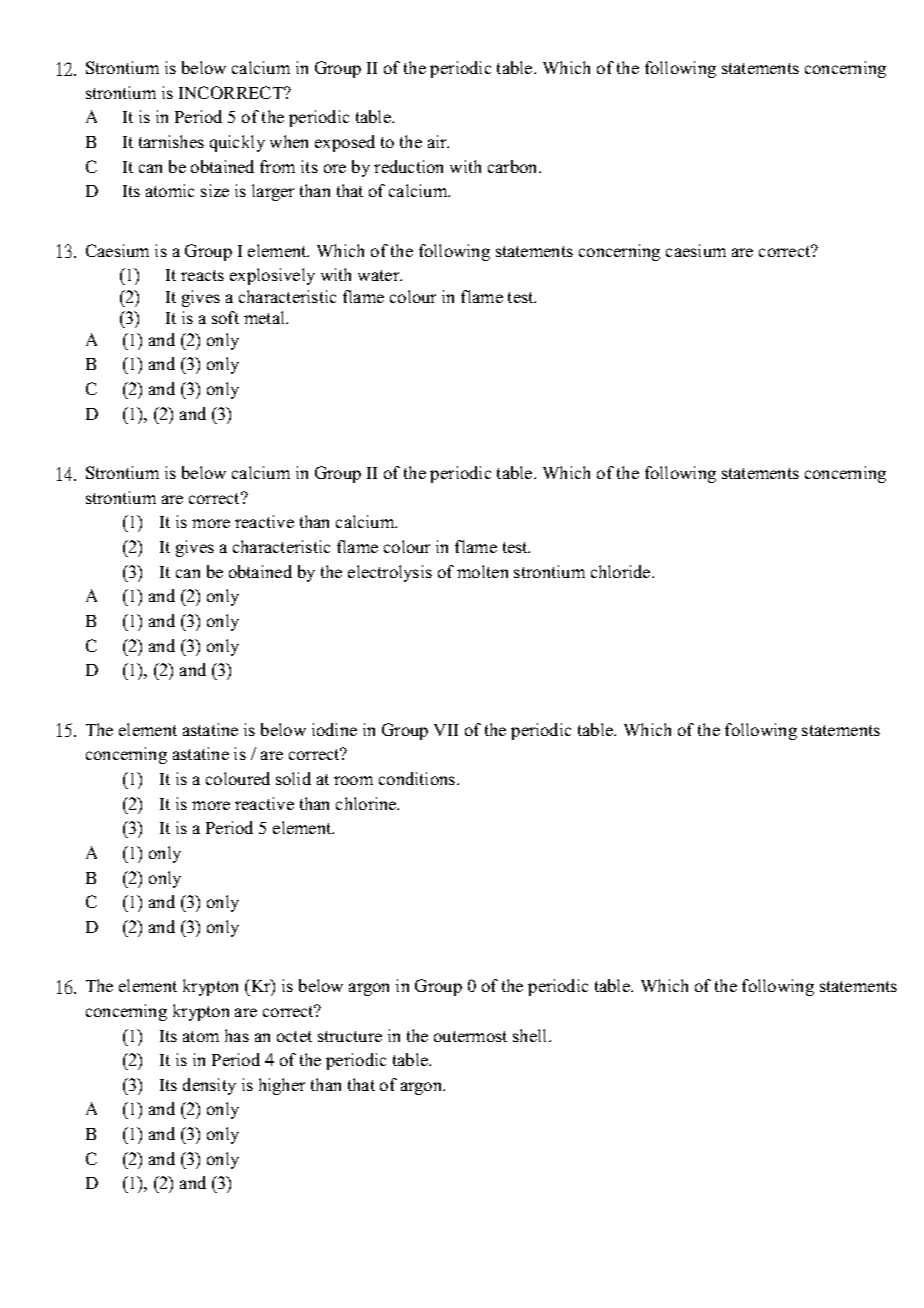 The height and width of the screenshot is (1308, 924). I want to click on has, so click(237, 1035).
